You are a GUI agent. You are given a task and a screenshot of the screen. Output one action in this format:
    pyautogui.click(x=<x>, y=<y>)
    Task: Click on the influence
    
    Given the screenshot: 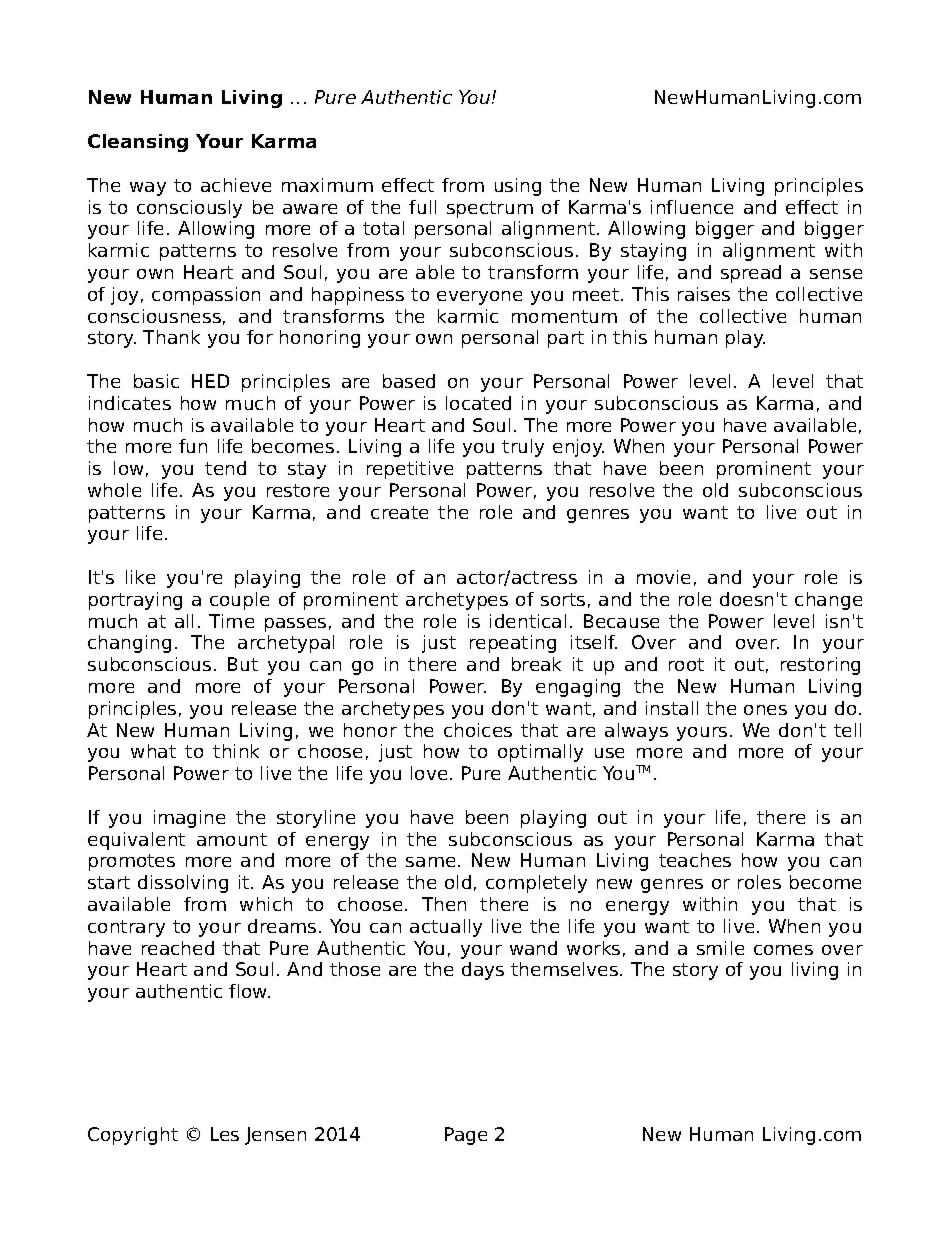 What is the action you would take?
    pyautogui.click(x=692, y=207)
